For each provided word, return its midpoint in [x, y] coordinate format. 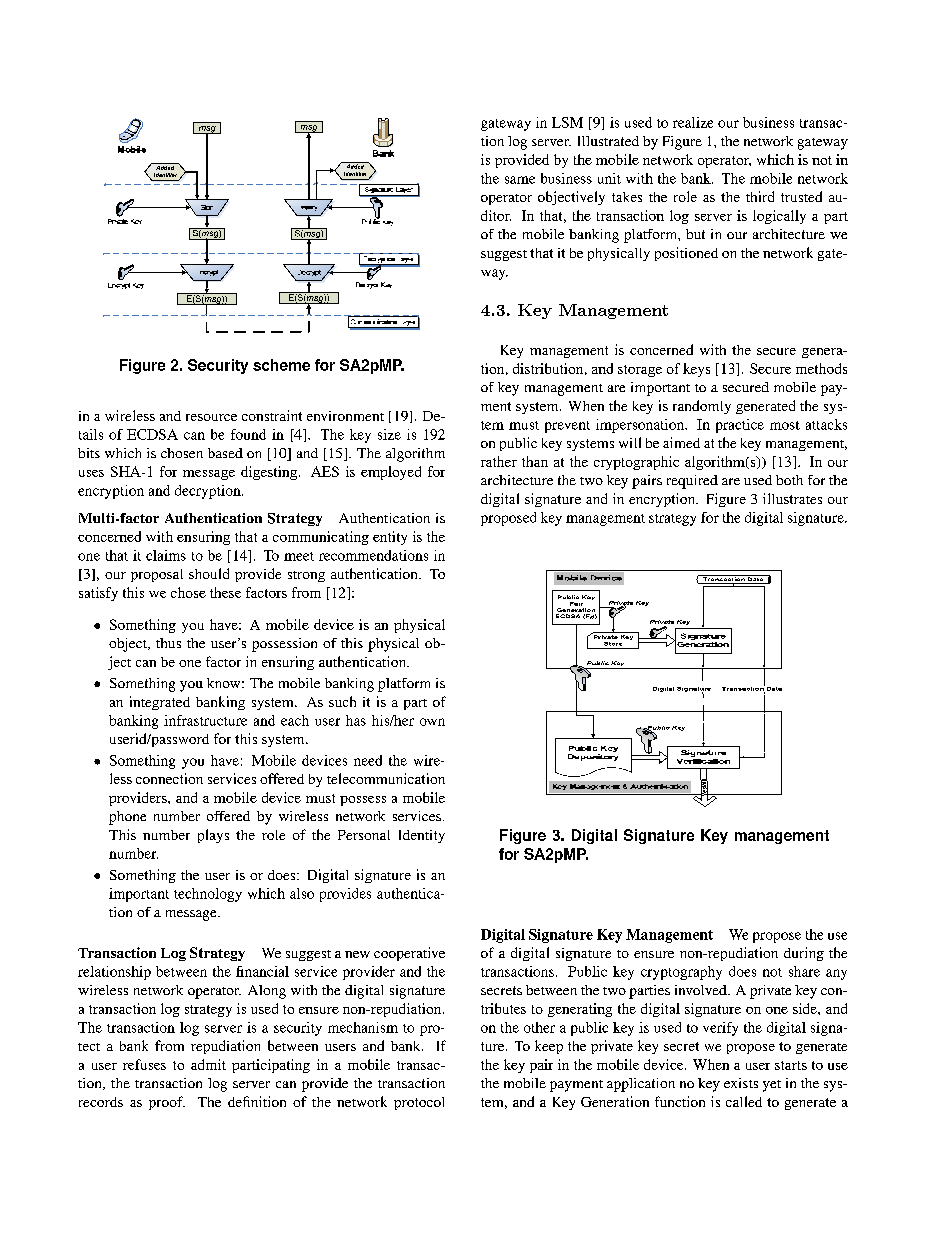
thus [168, 643]
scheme [281, 365]
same [520, 180]
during [804, 954]
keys [696, 370]
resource [211, 417]
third [760, 196]
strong [306, 576]
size [389, 434]
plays [213, 836]
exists [741, 1083]
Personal [364, 835]
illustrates [792, 498]
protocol [419, 1103]
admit [208, 1064]
